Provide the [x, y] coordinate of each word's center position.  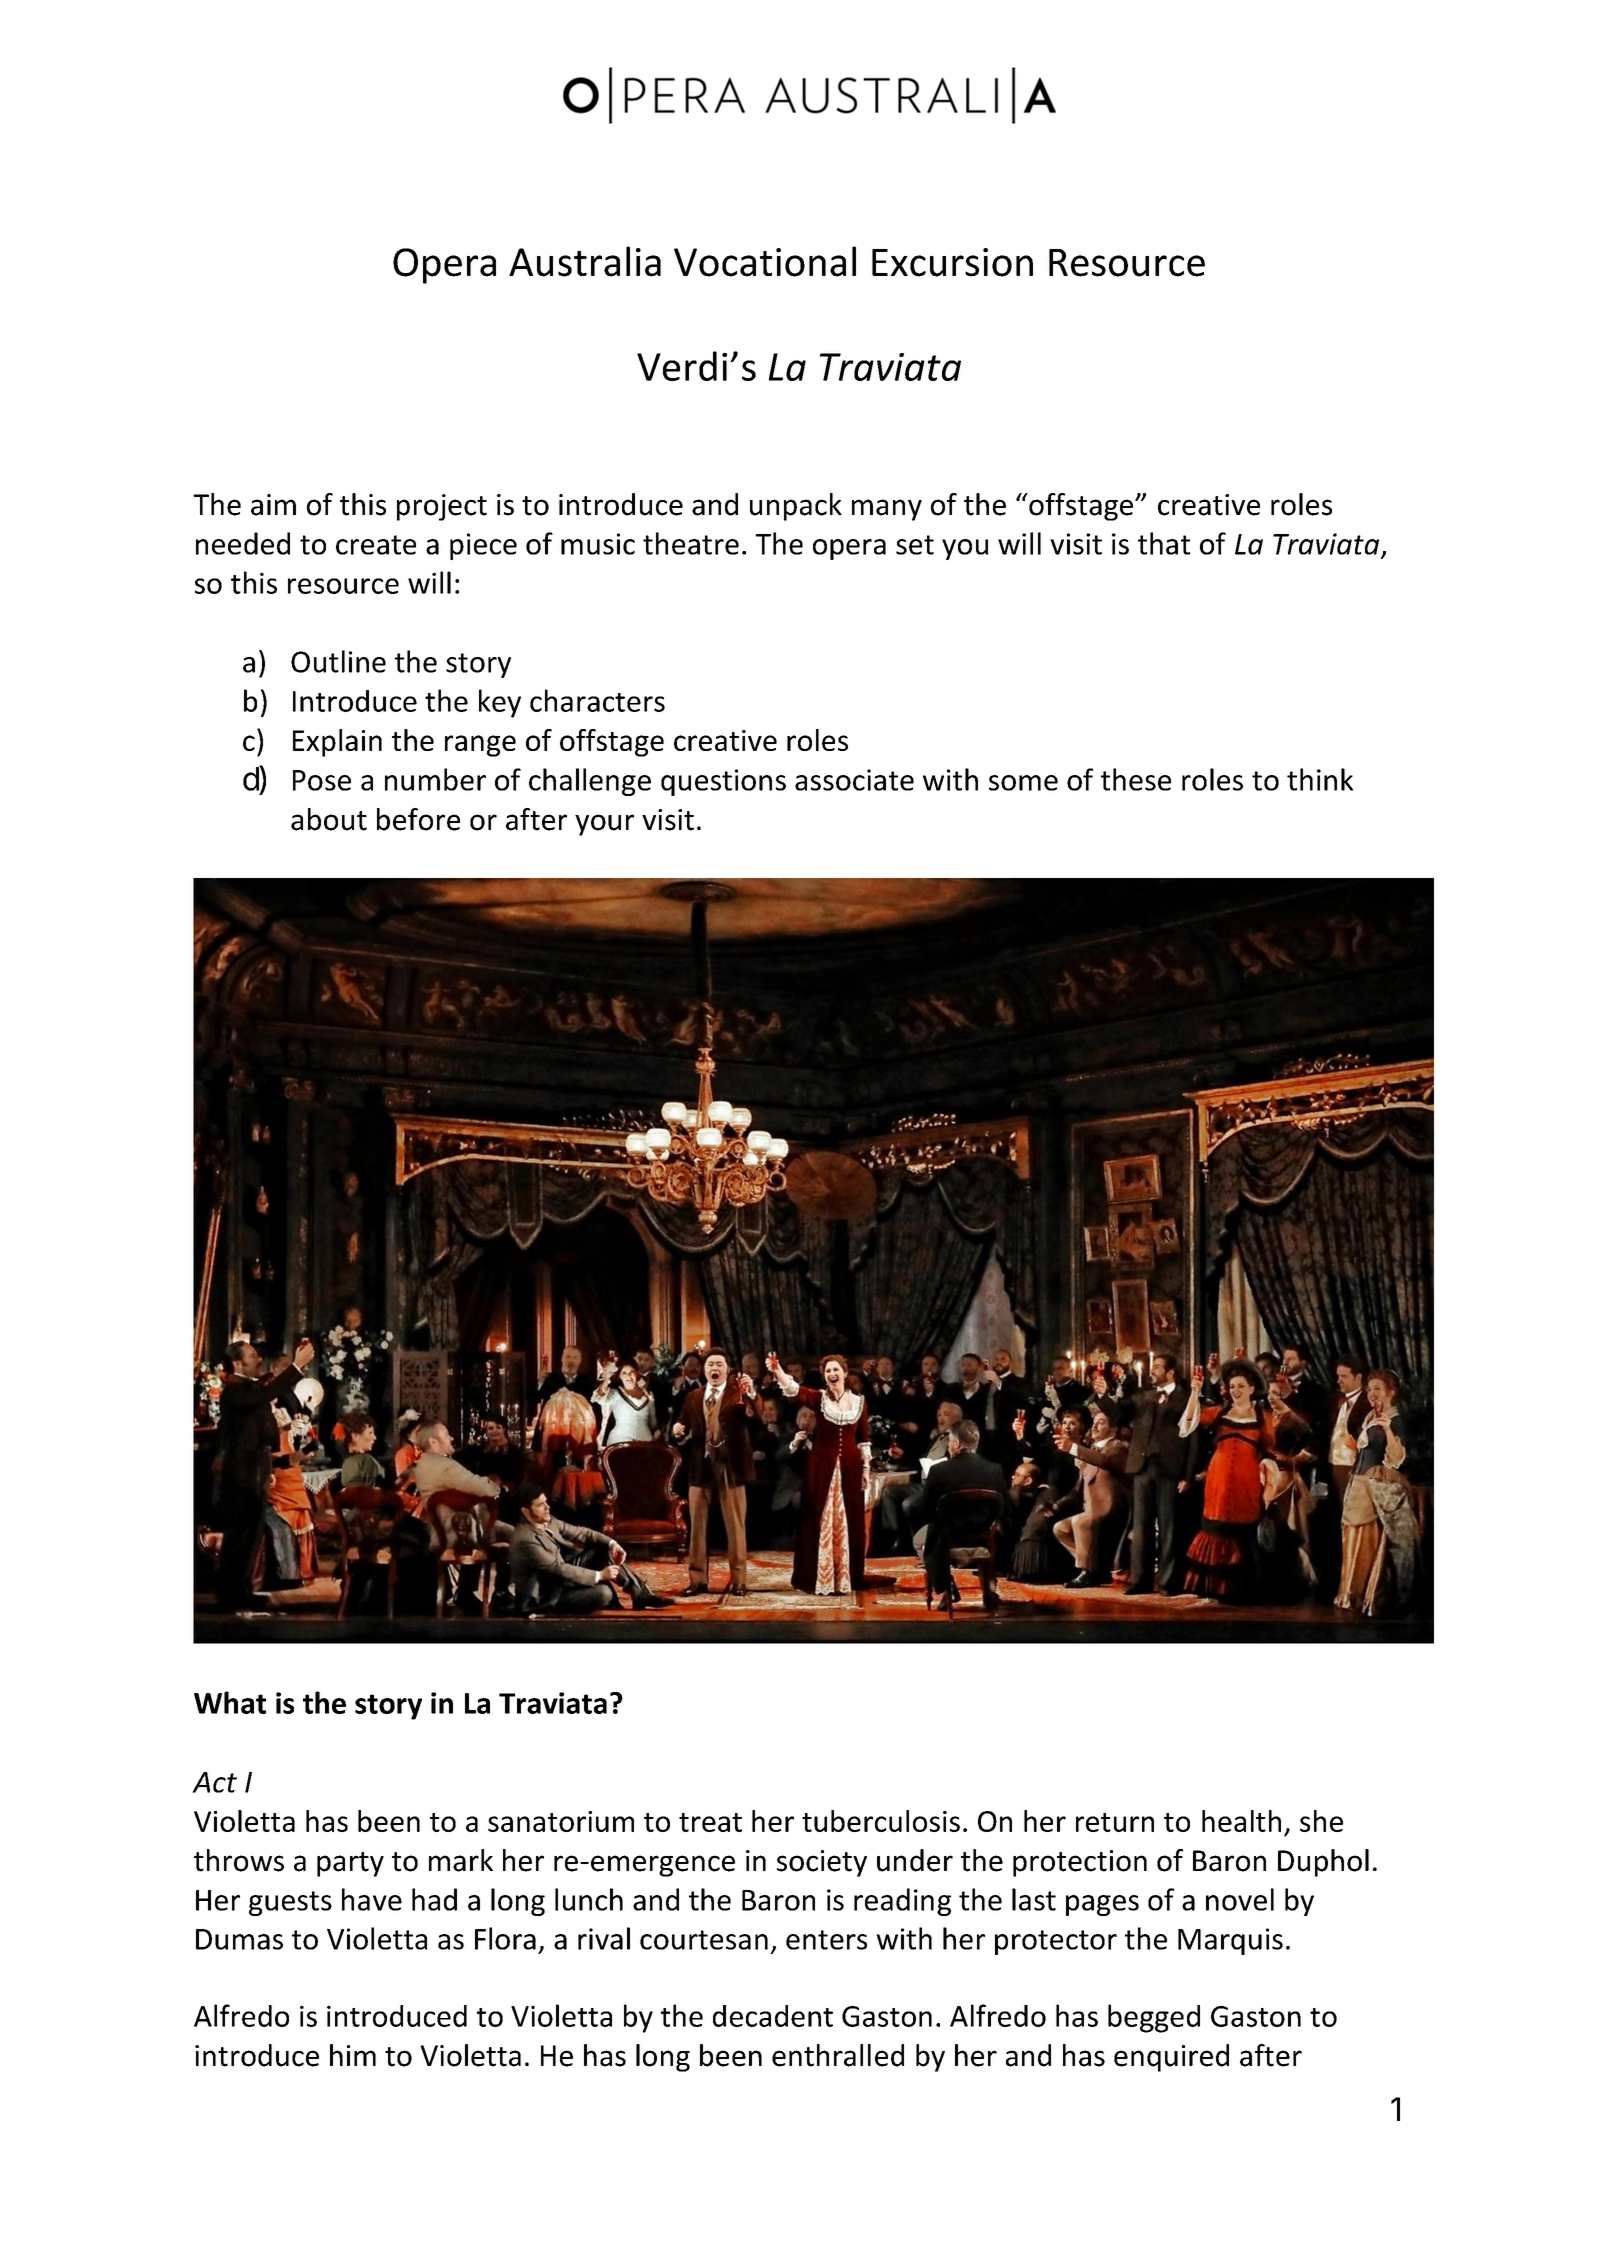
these [1136, 779]
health [1241, 1821]
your [604, 825]
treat [710, 1822]
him [353, 2055]
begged [1154, 2018]
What [230, 1702]
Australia [585, 261]
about [329, 819]
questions [723, 782]
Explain [337, 743]
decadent [773, 2016]
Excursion [952, 262]
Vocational [765, 261]
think [1320, 779]
